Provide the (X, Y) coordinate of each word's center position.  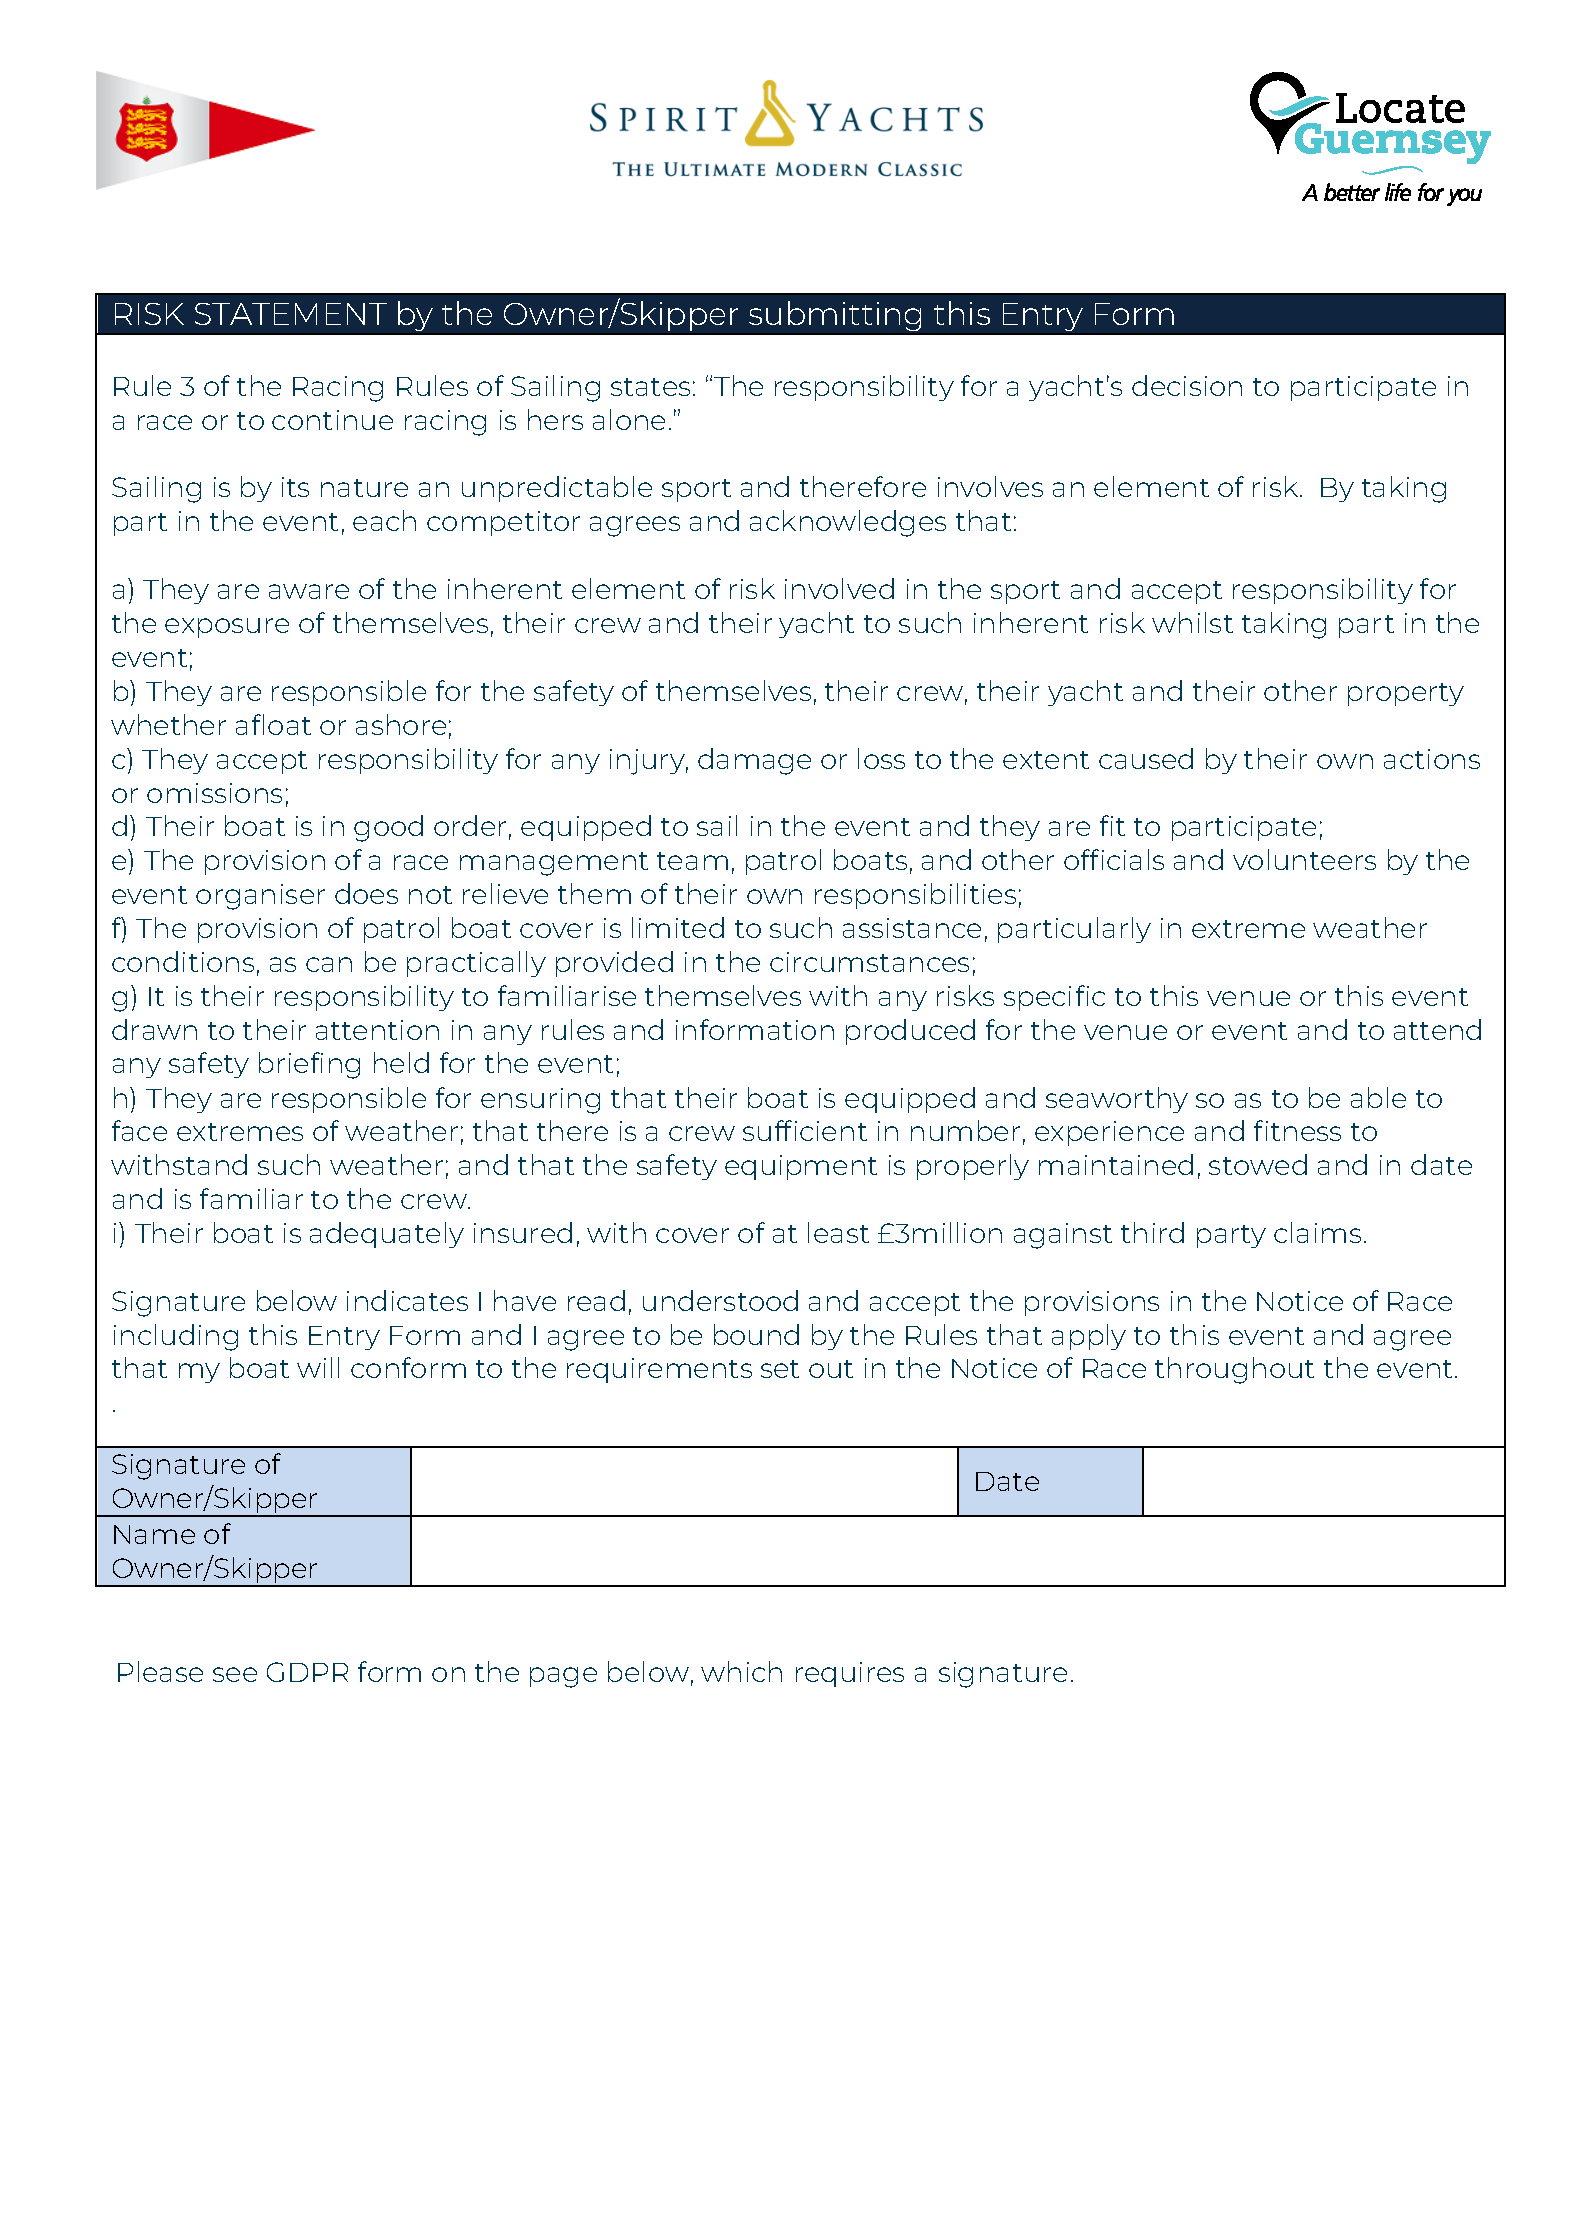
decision (1187, 385)
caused (1146, 758)
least (838, 1232)
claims (1317, 1232)
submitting (835, 316)
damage (754, 761)
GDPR (307, 1672)
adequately (387, 1235)
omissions (214, 793)
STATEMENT (291, 314)
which (741, 1671)
